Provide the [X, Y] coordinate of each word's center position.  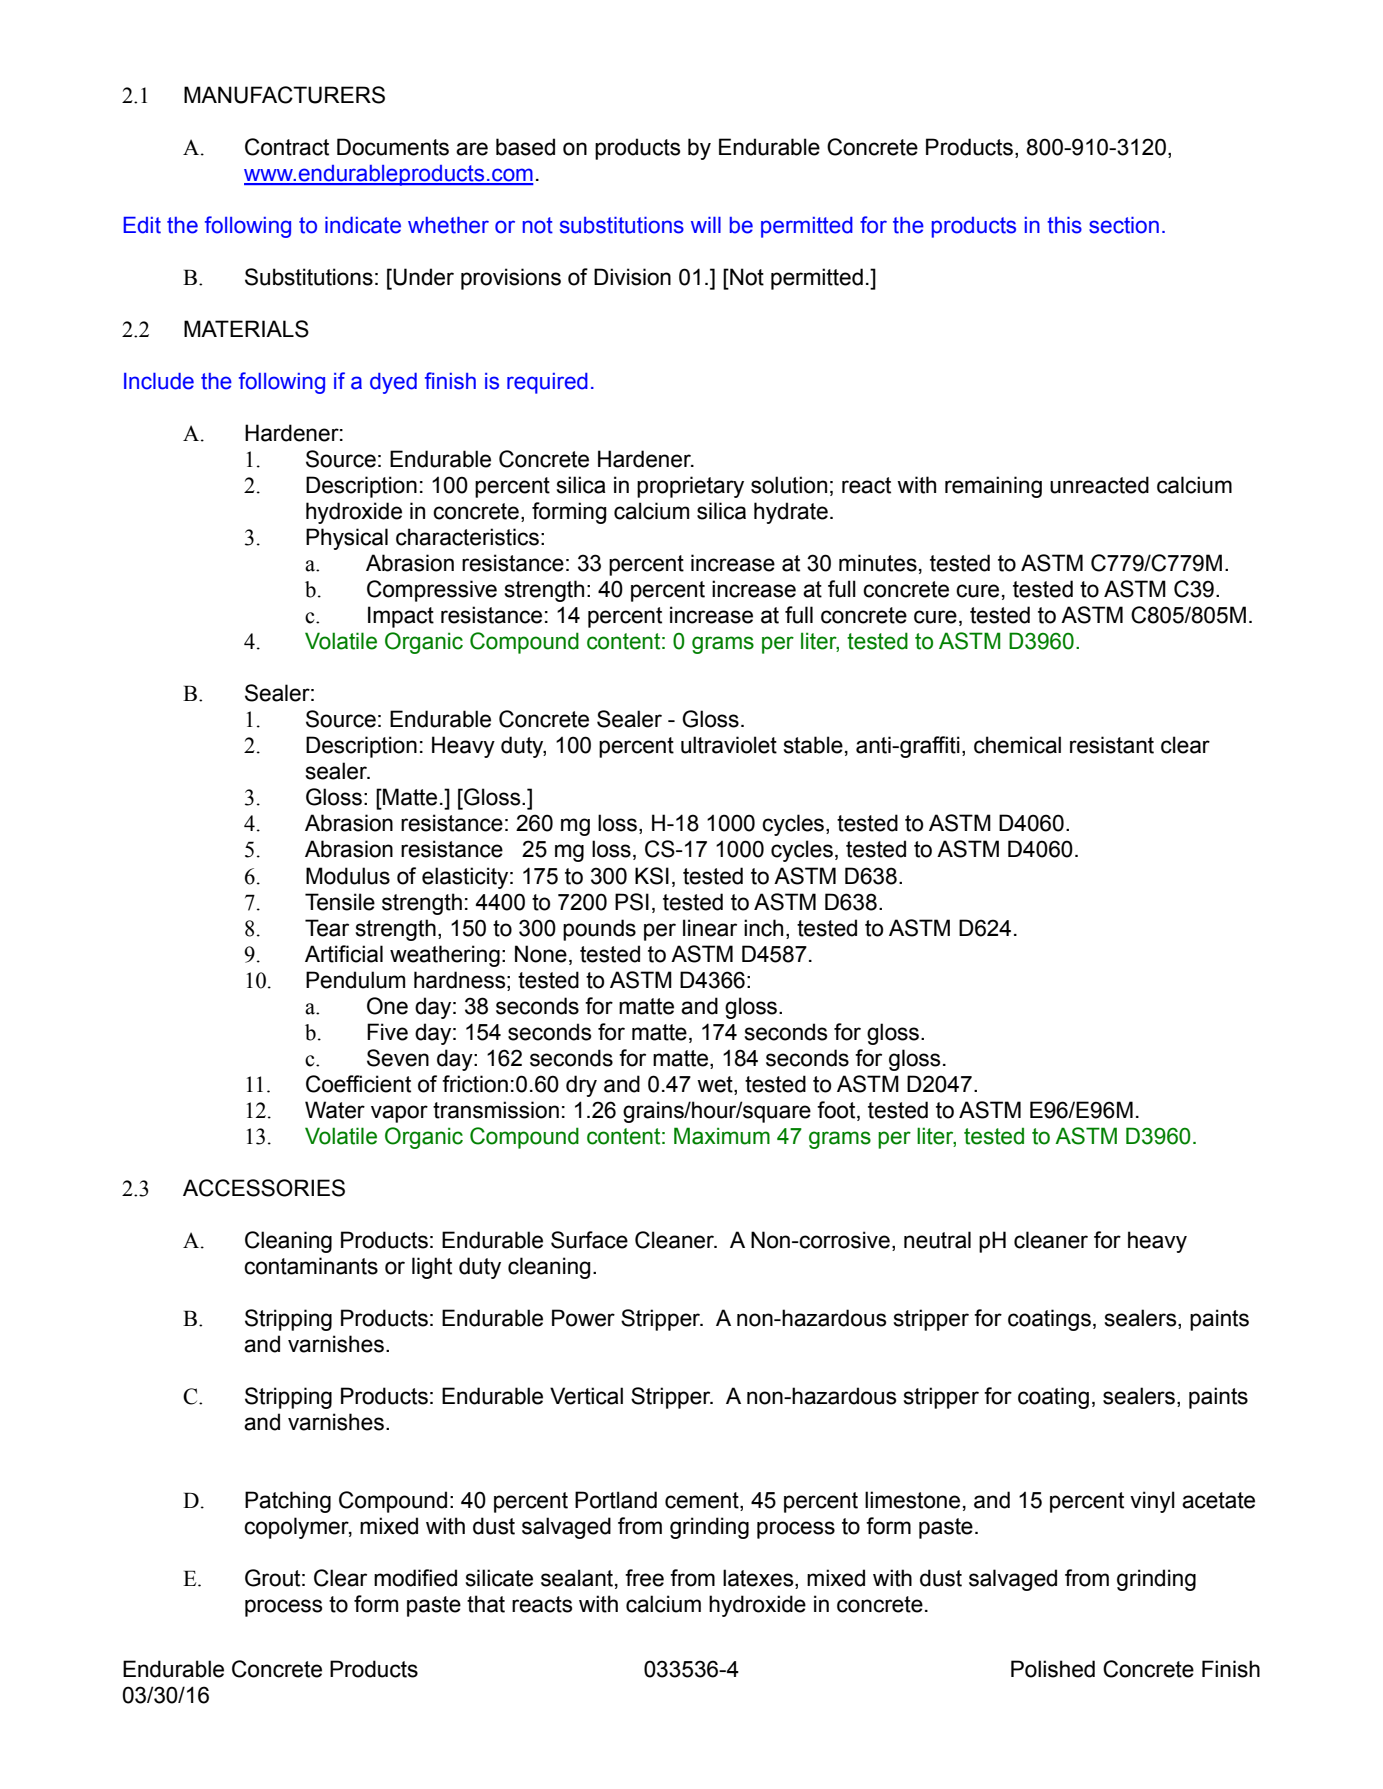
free [644, 1578]
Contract [287, 147]
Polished [1053, 1669]
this [1064, 225]
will [706, 225]
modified [415, 1578]
